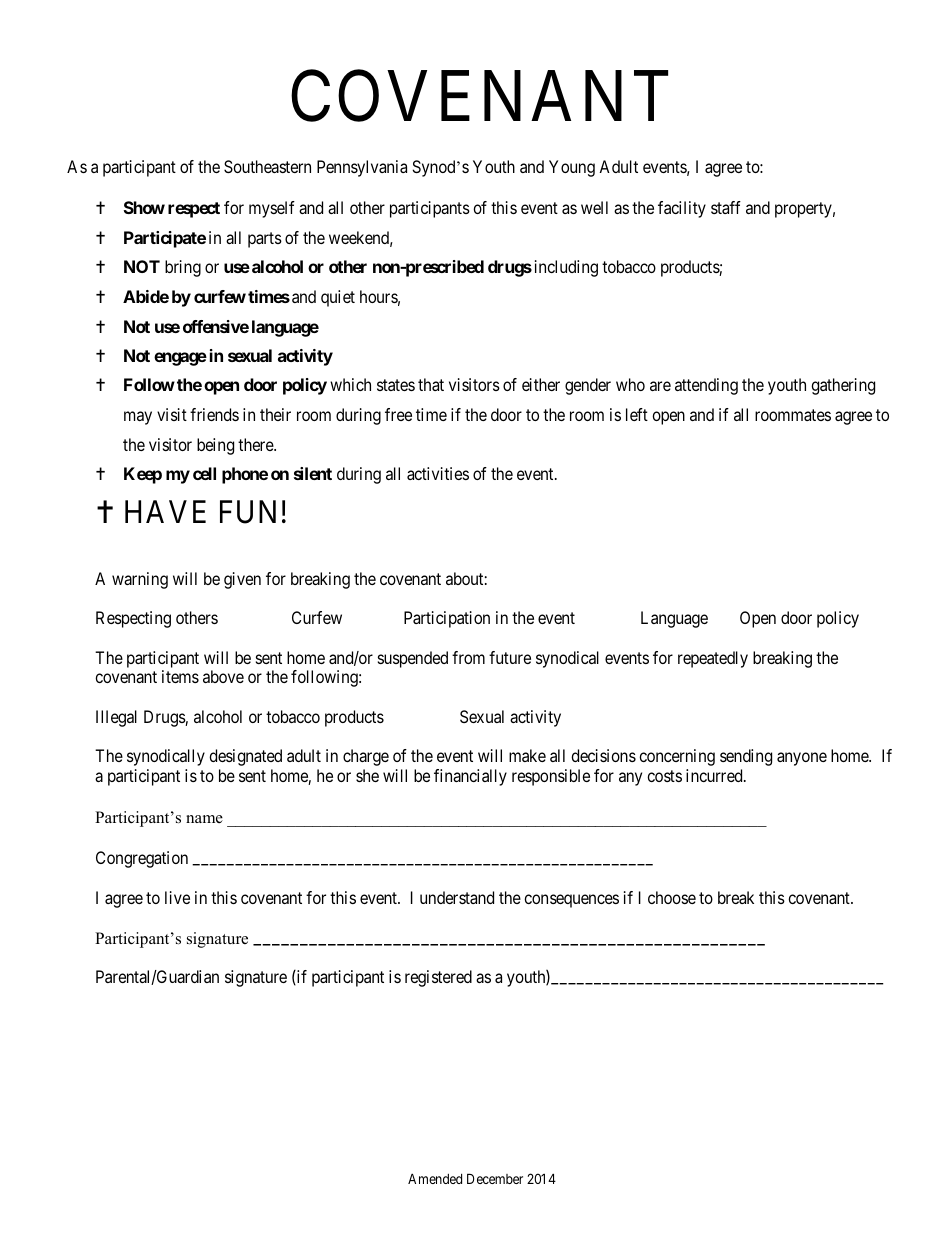 The height and width of the screenshot is (1233, 952). I want to click on being, so click(215, 446).
